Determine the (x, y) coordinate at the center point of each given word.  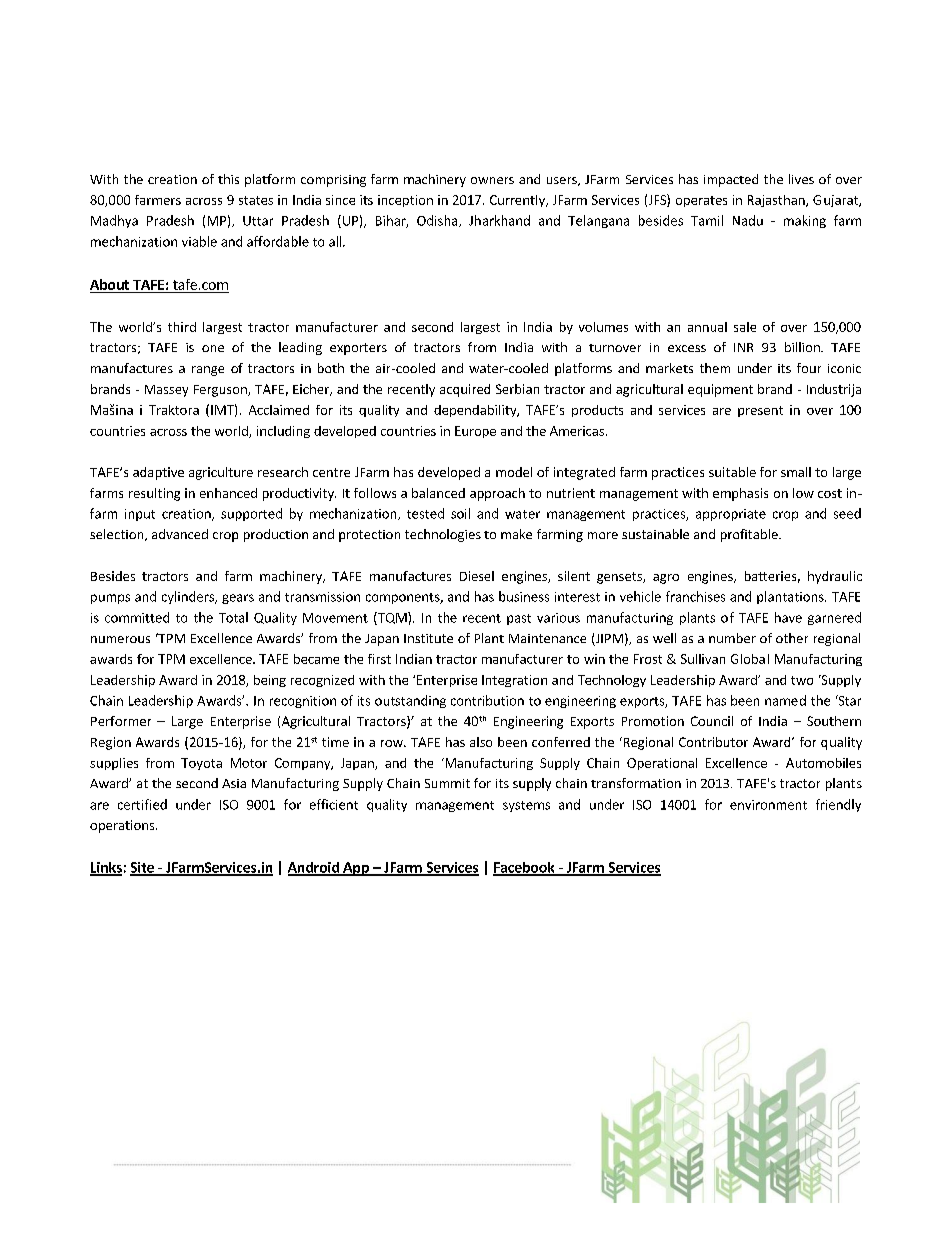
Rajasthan (777, 201)
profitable (750, 535)
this (228, 179)
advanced (180, 534)
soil (460, 513)
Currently (518, 201)
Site (143, 868)
